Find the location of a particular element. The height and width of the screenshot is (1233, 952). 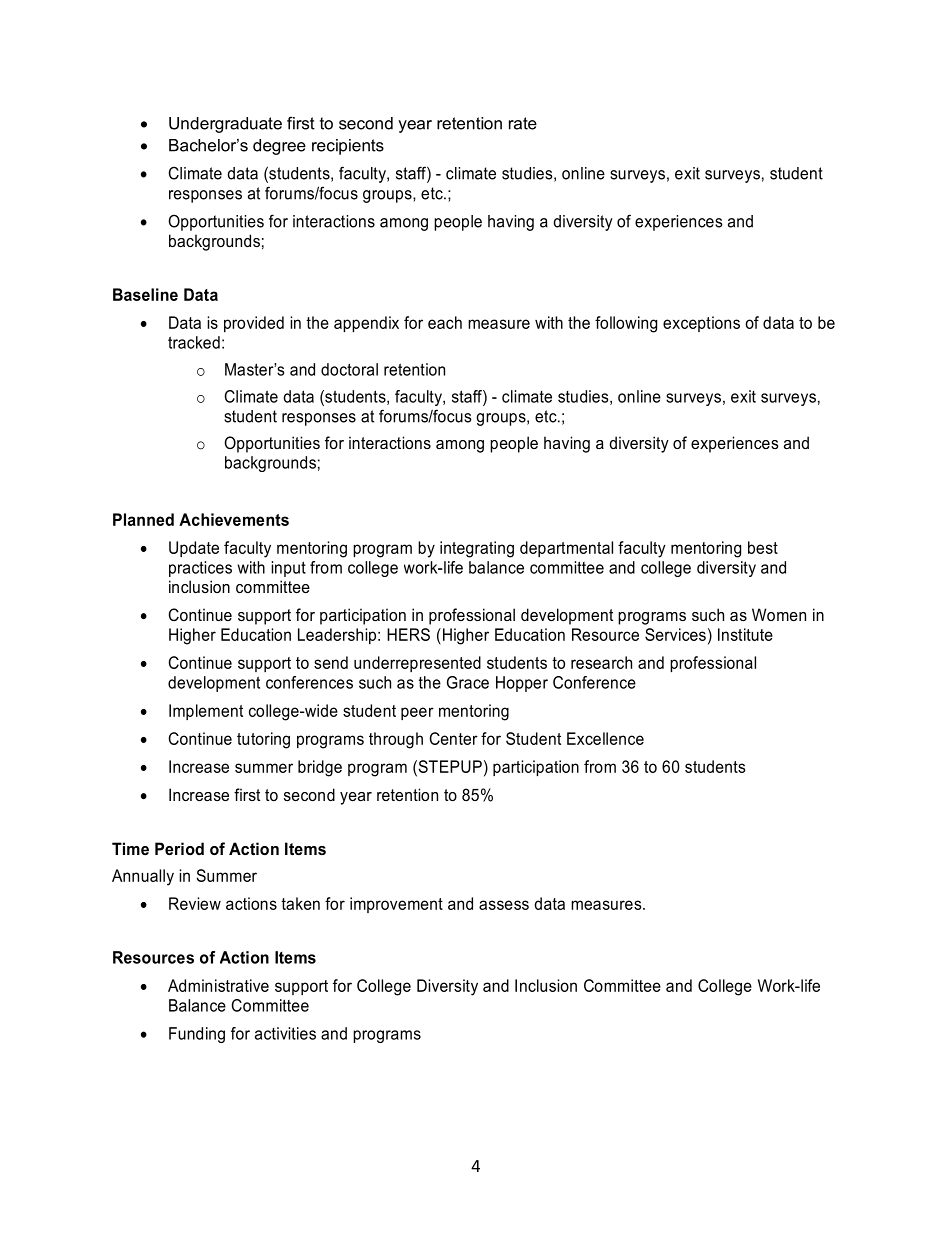

Excellence is located at coordinates (605, 738).
